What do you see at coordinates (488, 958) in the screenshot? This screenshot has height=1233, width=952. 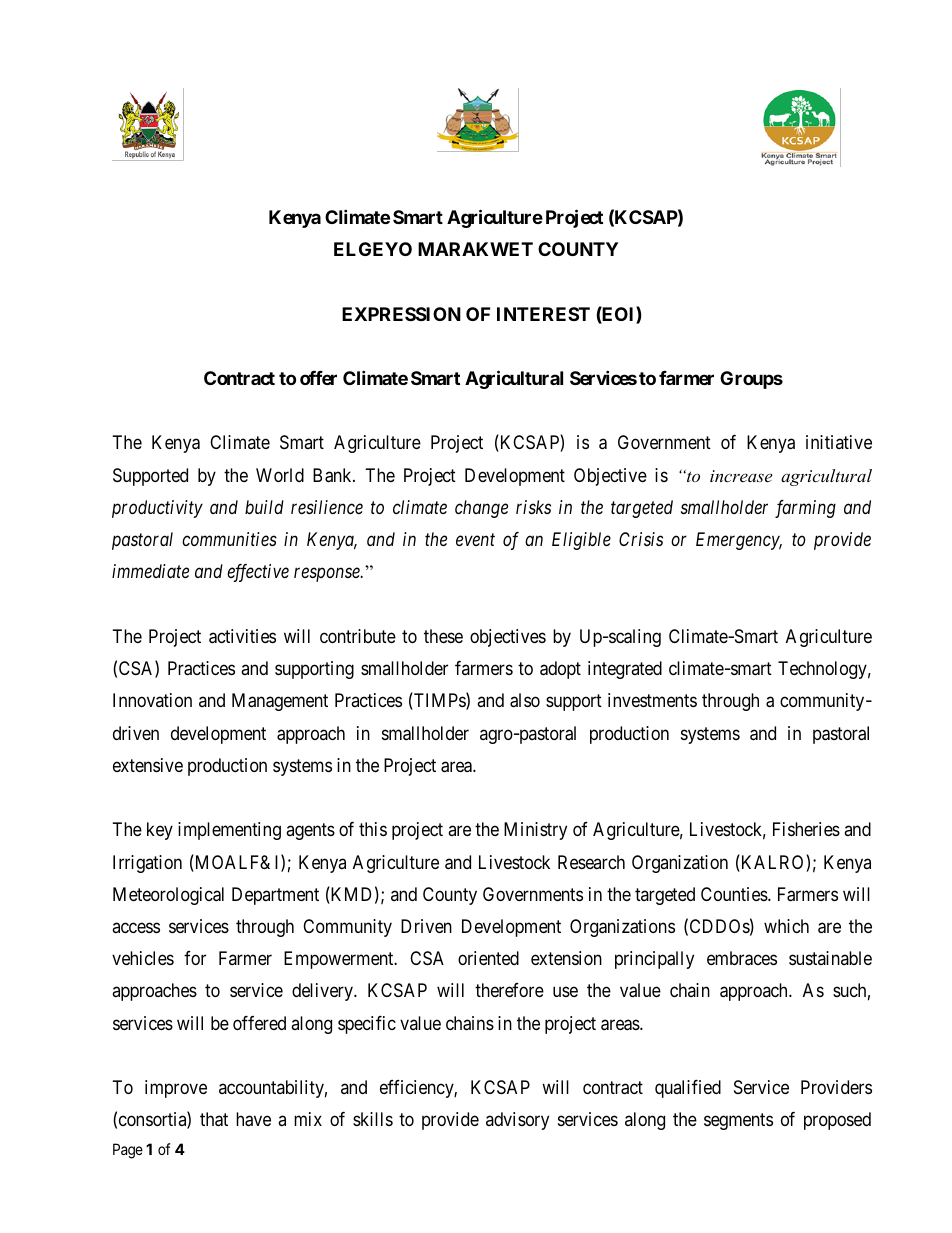 I see `oriented` at bounding box center [488, 958].
